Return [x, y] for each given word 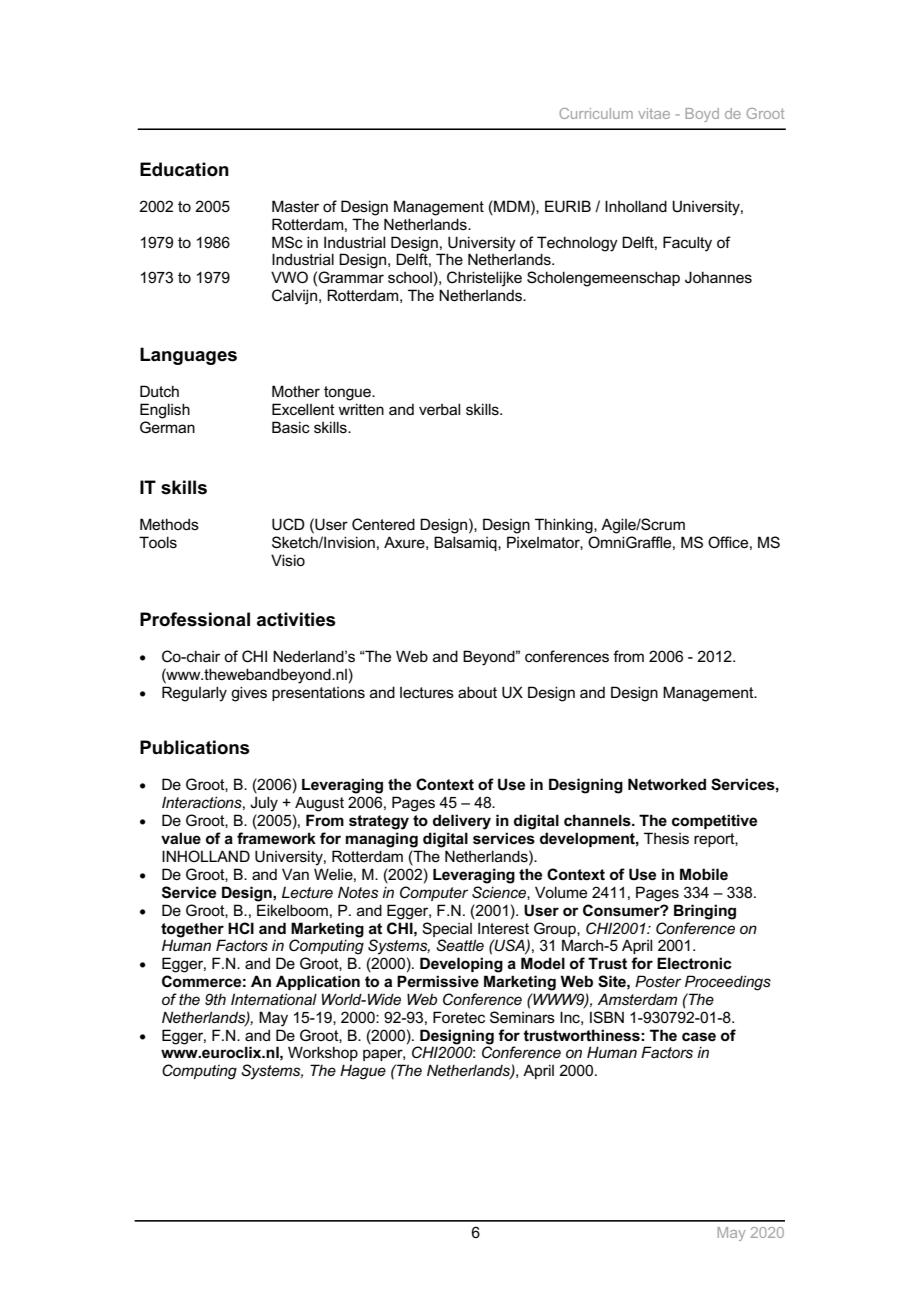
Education [184, 169]
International [274, 999]
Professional [195, 619]
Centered [383, 524]
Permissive [438, 981]
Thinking [565, 526]
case [699, 1036]
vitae [654, 113]
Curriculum [596, 113]
